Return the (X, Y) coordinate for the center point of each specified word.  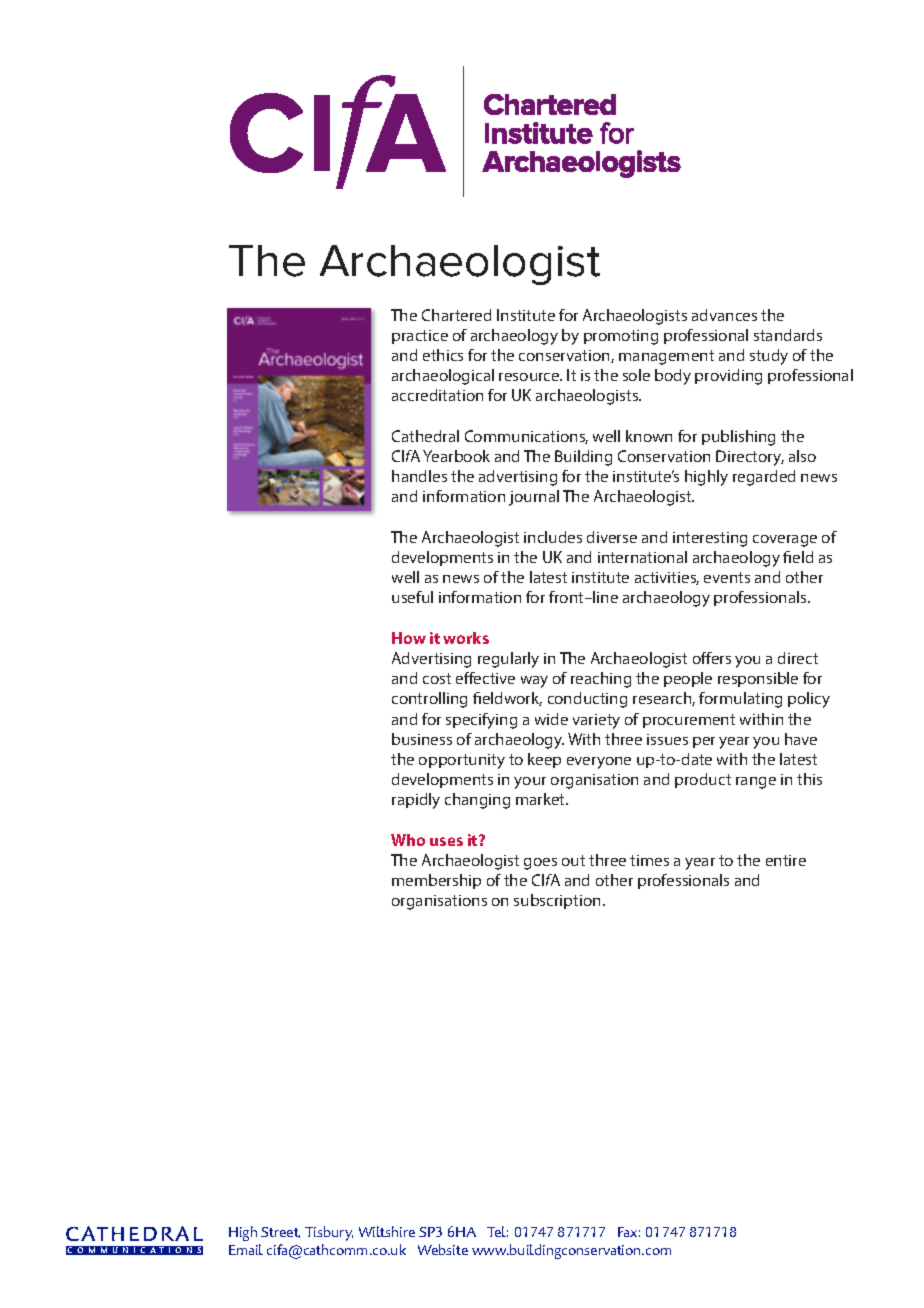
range (756, 783)
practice (420, 337)
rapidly (416, 801)
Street (280, 1232)
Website (443, 1249)
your (530, 783)
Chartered (456, 315)
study (769, 357)
